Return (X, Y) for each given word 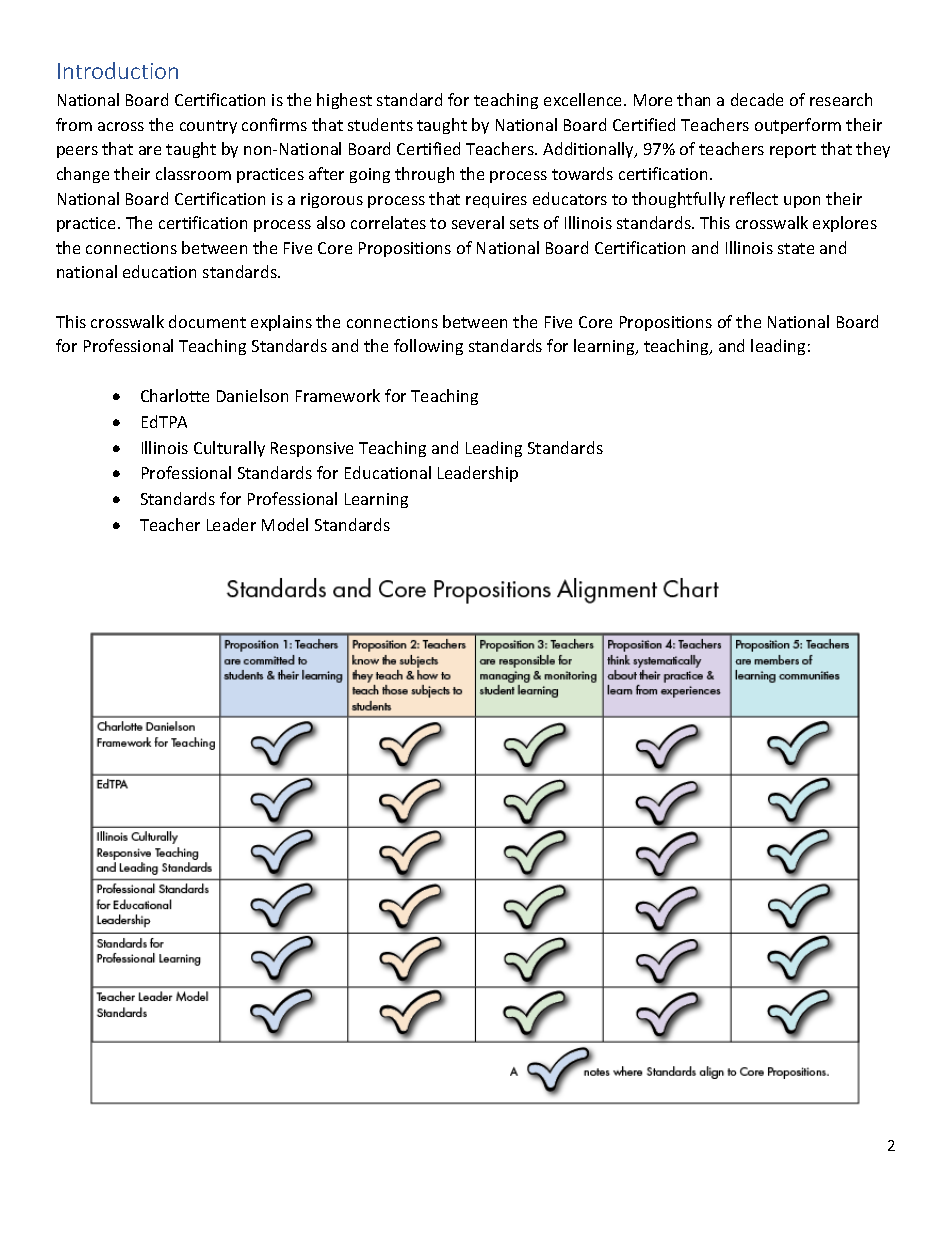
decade (757, 99)
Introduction (118, 70)
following (428, 347)
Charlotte (175, 395)
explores (845, 224)
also (331, 222)
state (796, 248)
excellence (584, 99)
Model (285, 524)
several (478, 222)
